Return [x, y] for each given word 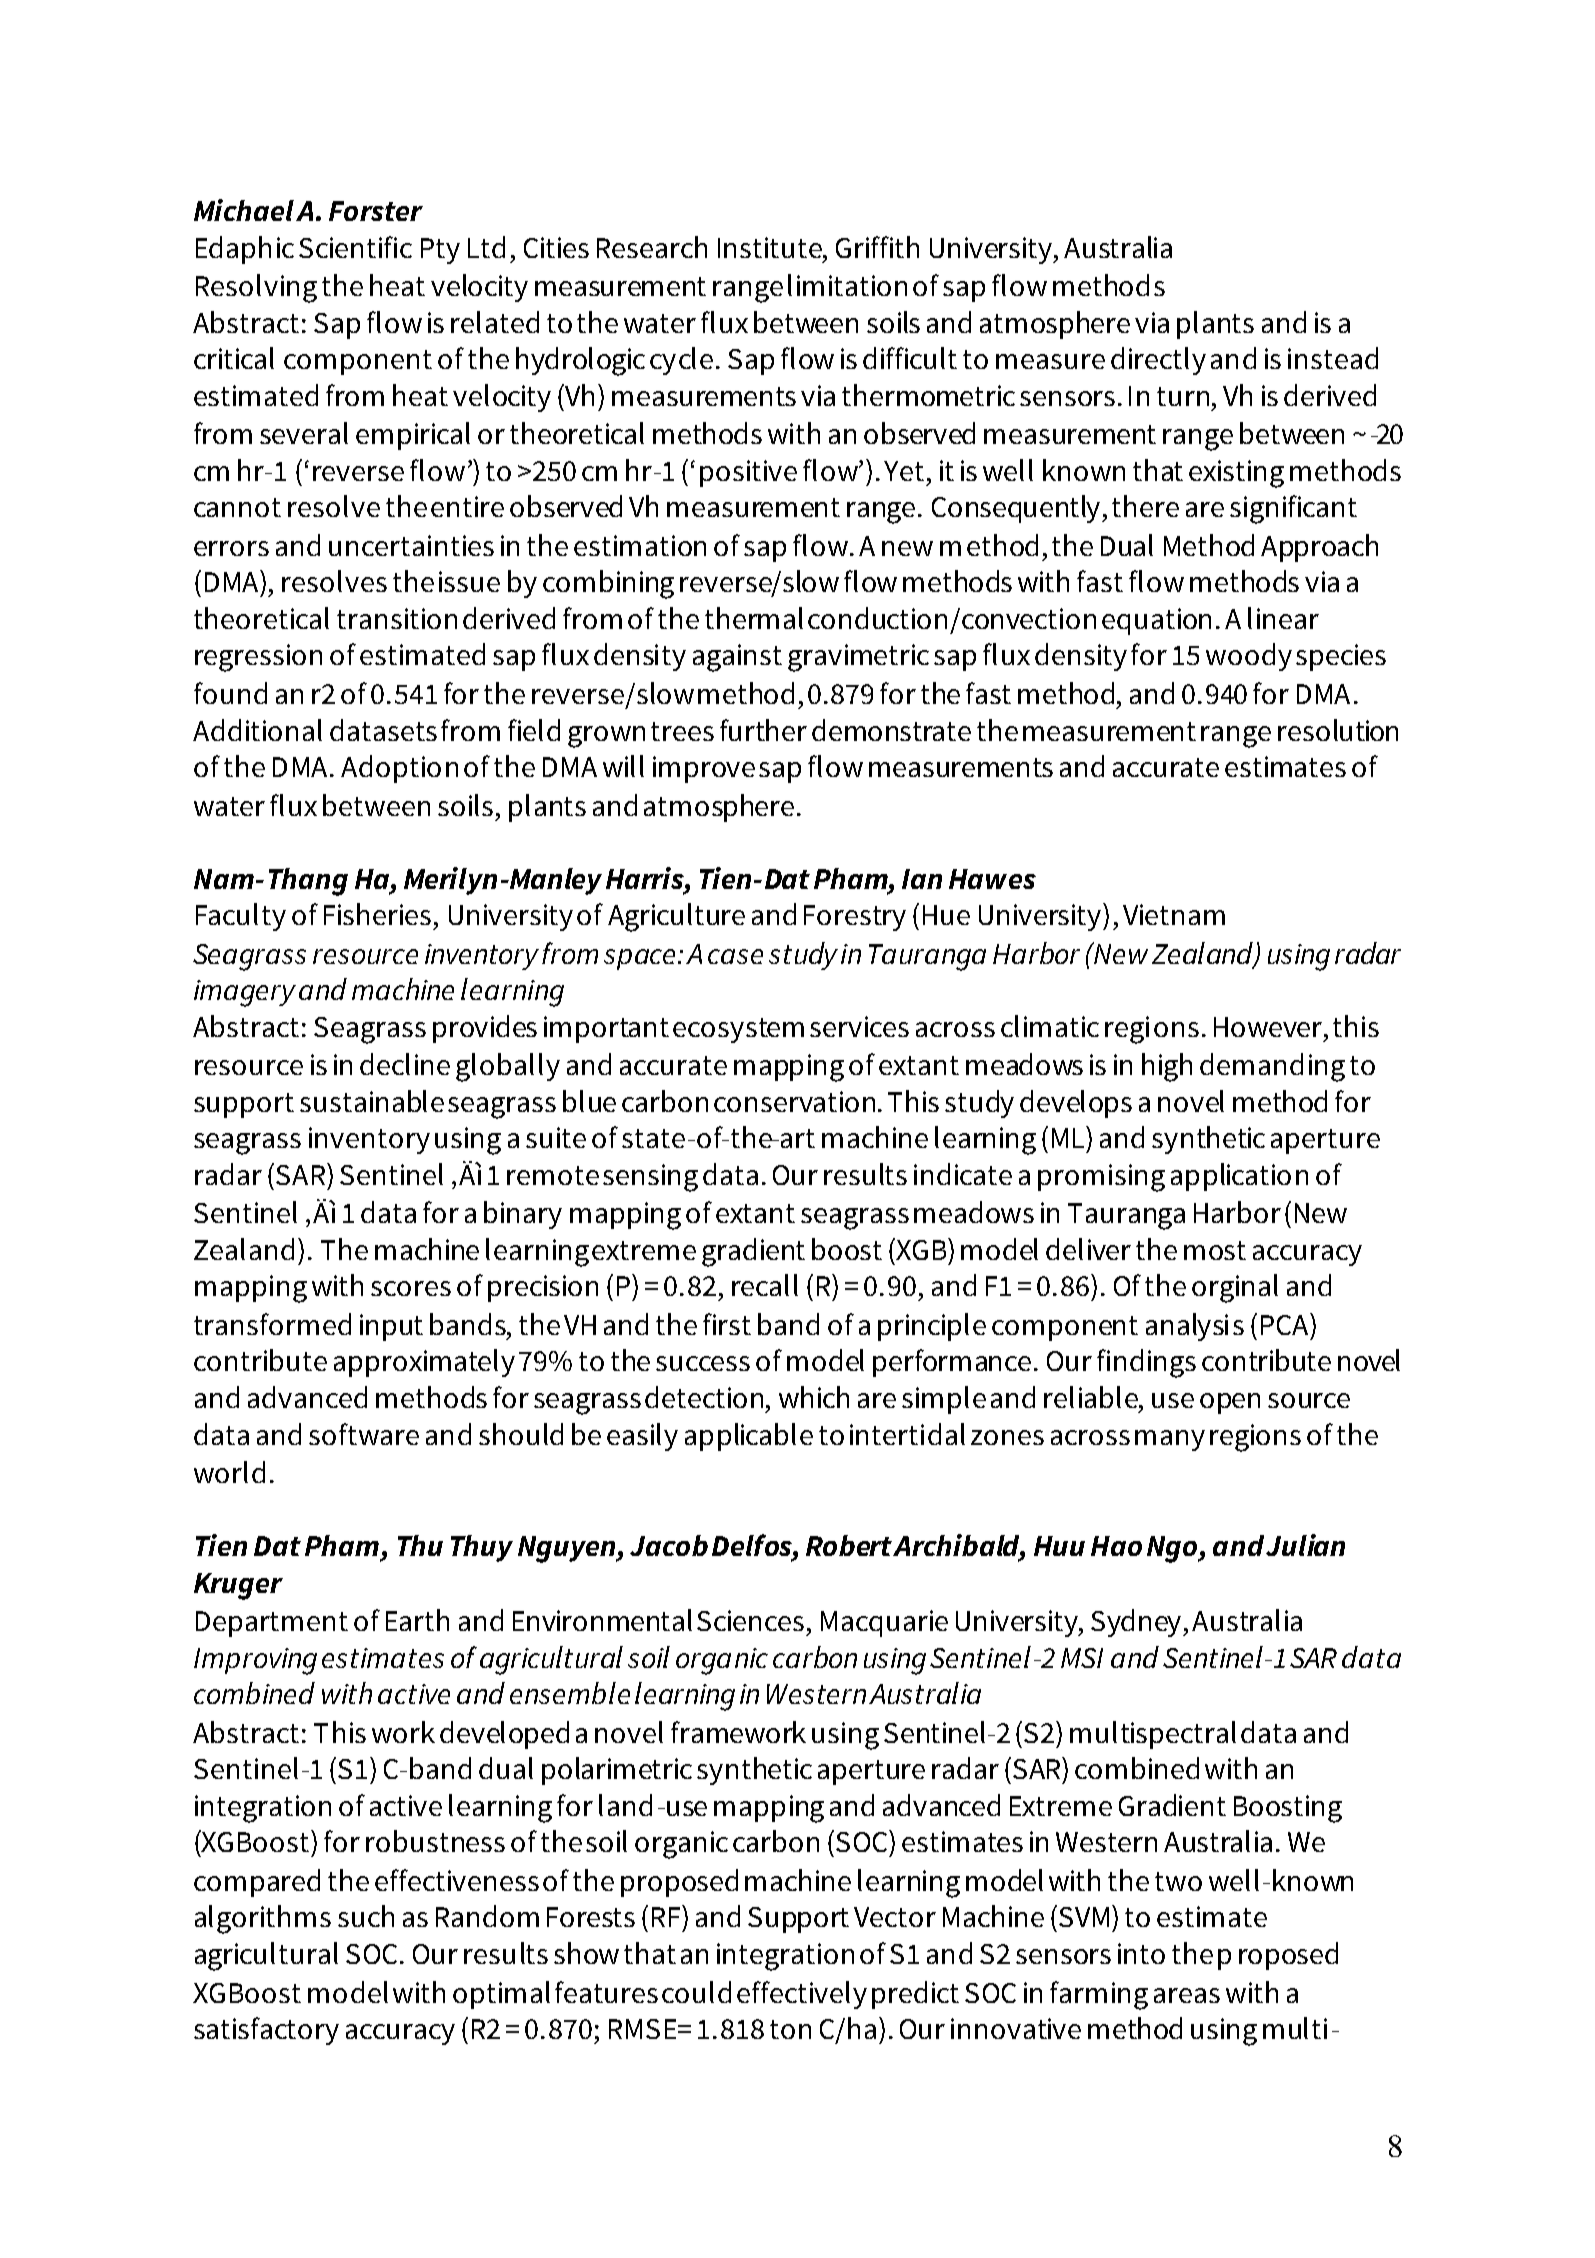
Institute [771, 247]
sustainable [372, 1101]
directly [1158, 361]
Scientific [355, 247]
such [366, 1916]
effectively [802, 1995]
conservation [794, 1101]
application [1239, 1177]
